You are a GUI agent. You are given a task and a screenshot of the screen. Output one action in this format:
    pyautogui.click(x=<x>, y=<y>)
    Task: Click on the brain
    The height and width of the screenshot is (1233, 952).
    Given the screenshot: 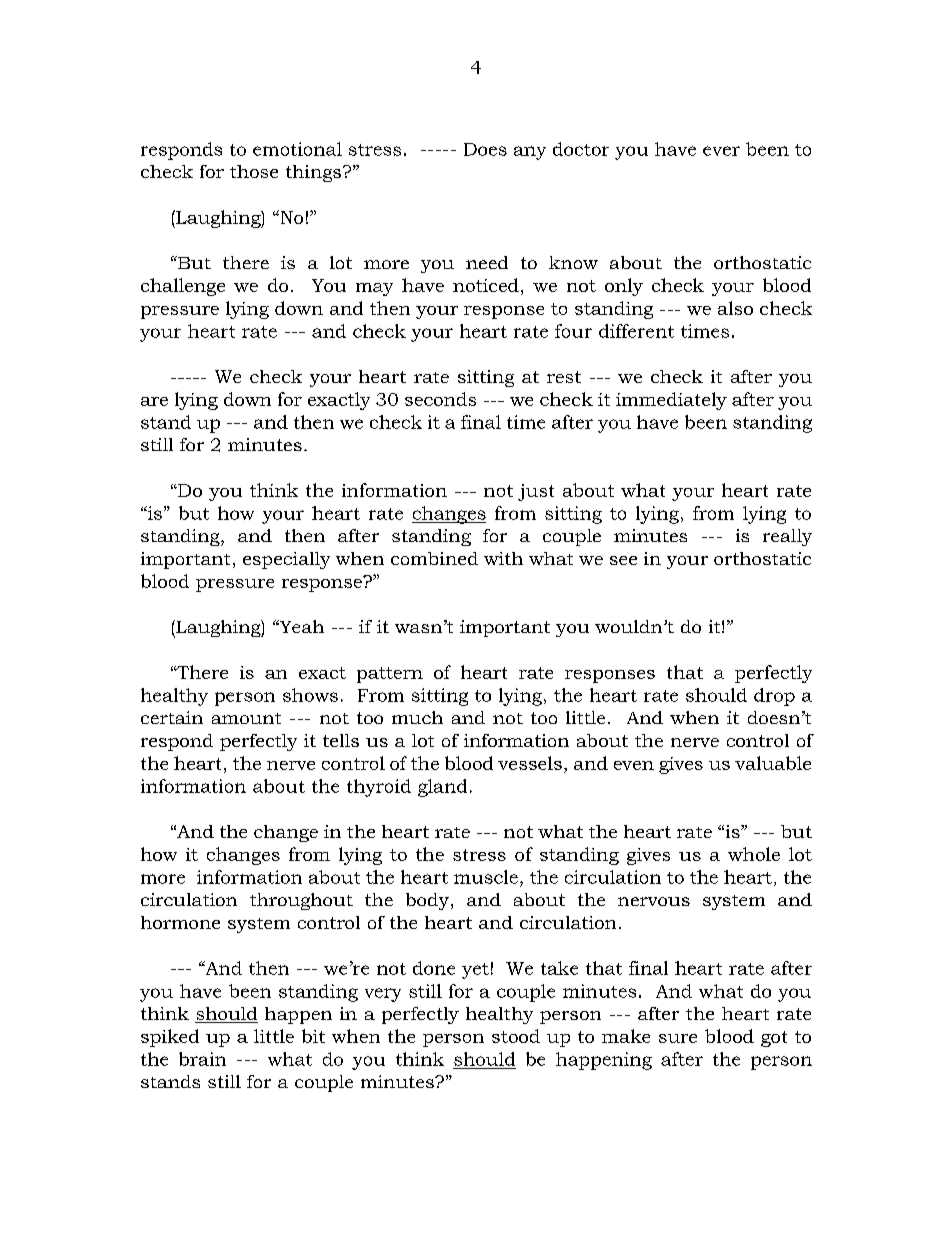 What is the action you would take?
    pyautogui.click(x=202, y=1059)
